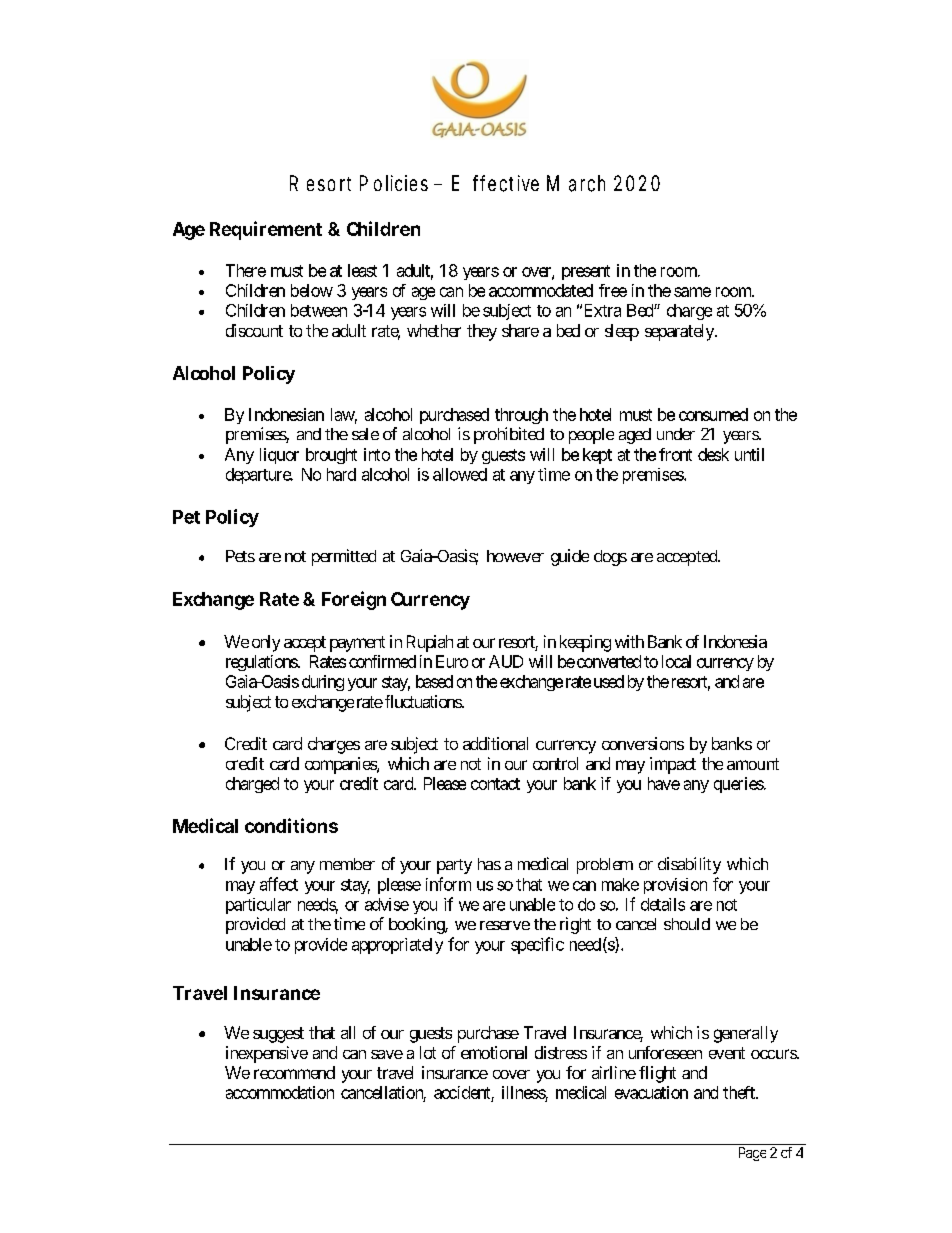  What do you see at coordinates (494, 1052) in the image?
I see `emotional` at bounding box center [494, 1052].
